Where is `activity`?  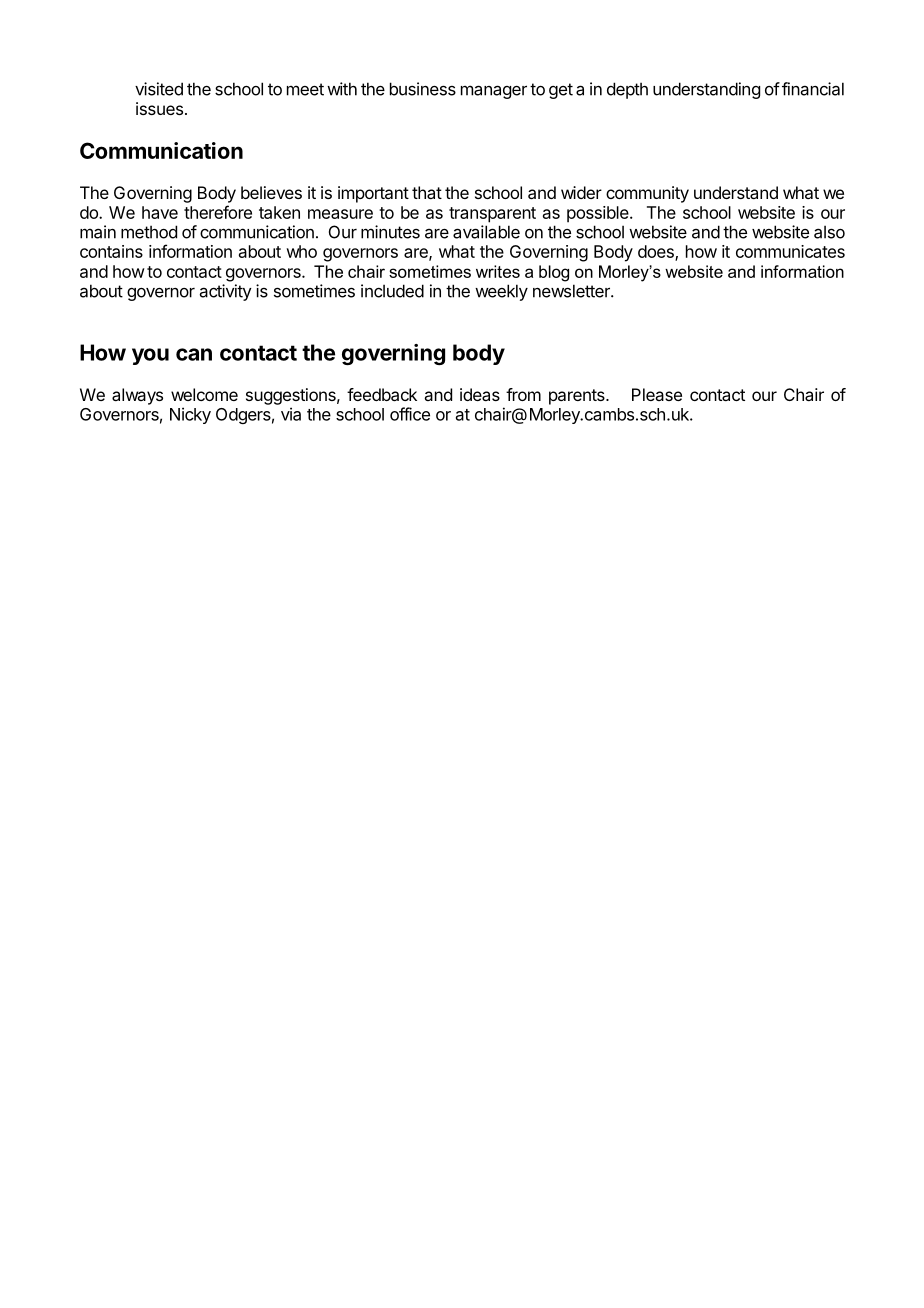 activity is located at coordinates (226, 292).
